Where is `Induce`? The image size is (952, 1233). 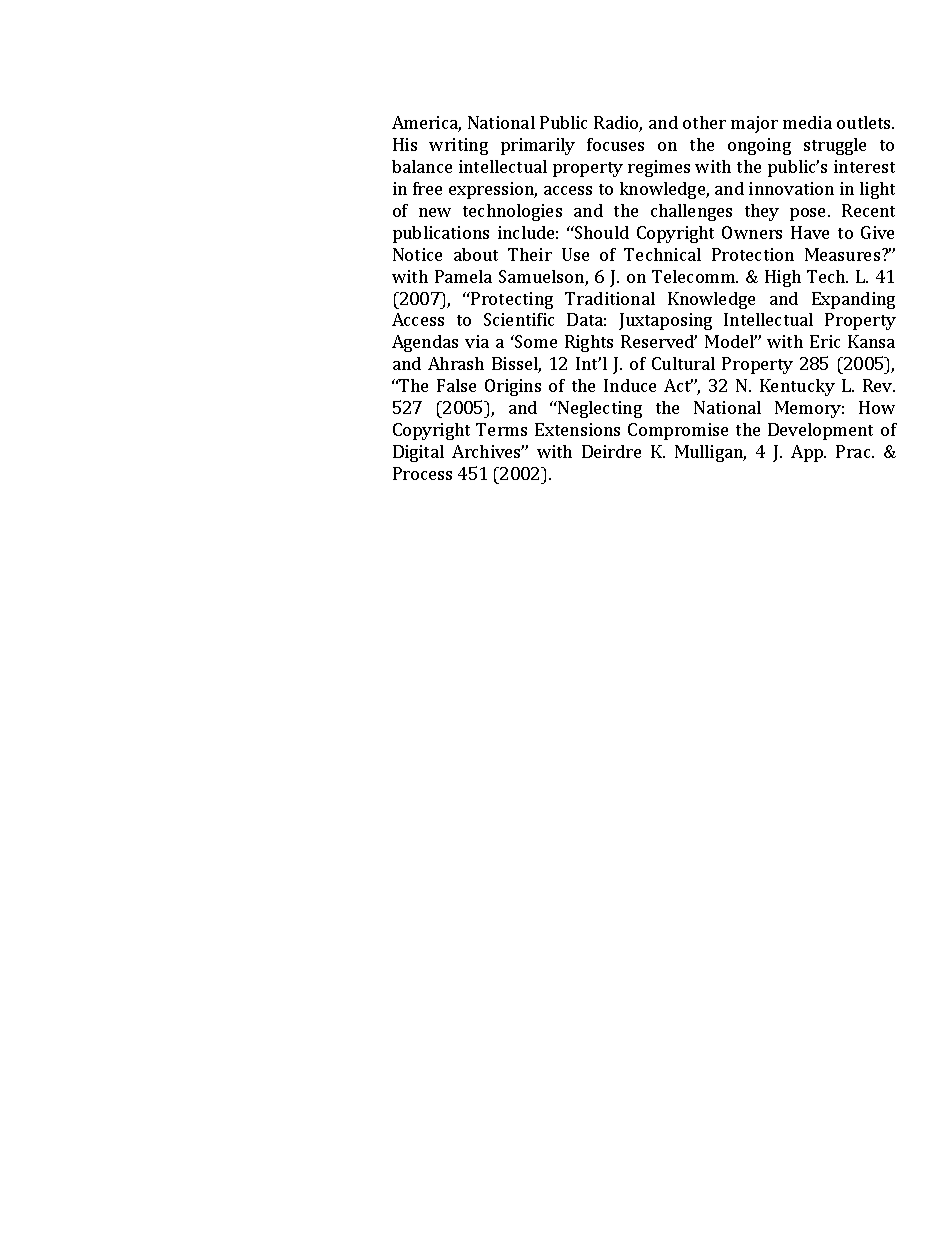 Induce is located at coordinates (630, 385).
